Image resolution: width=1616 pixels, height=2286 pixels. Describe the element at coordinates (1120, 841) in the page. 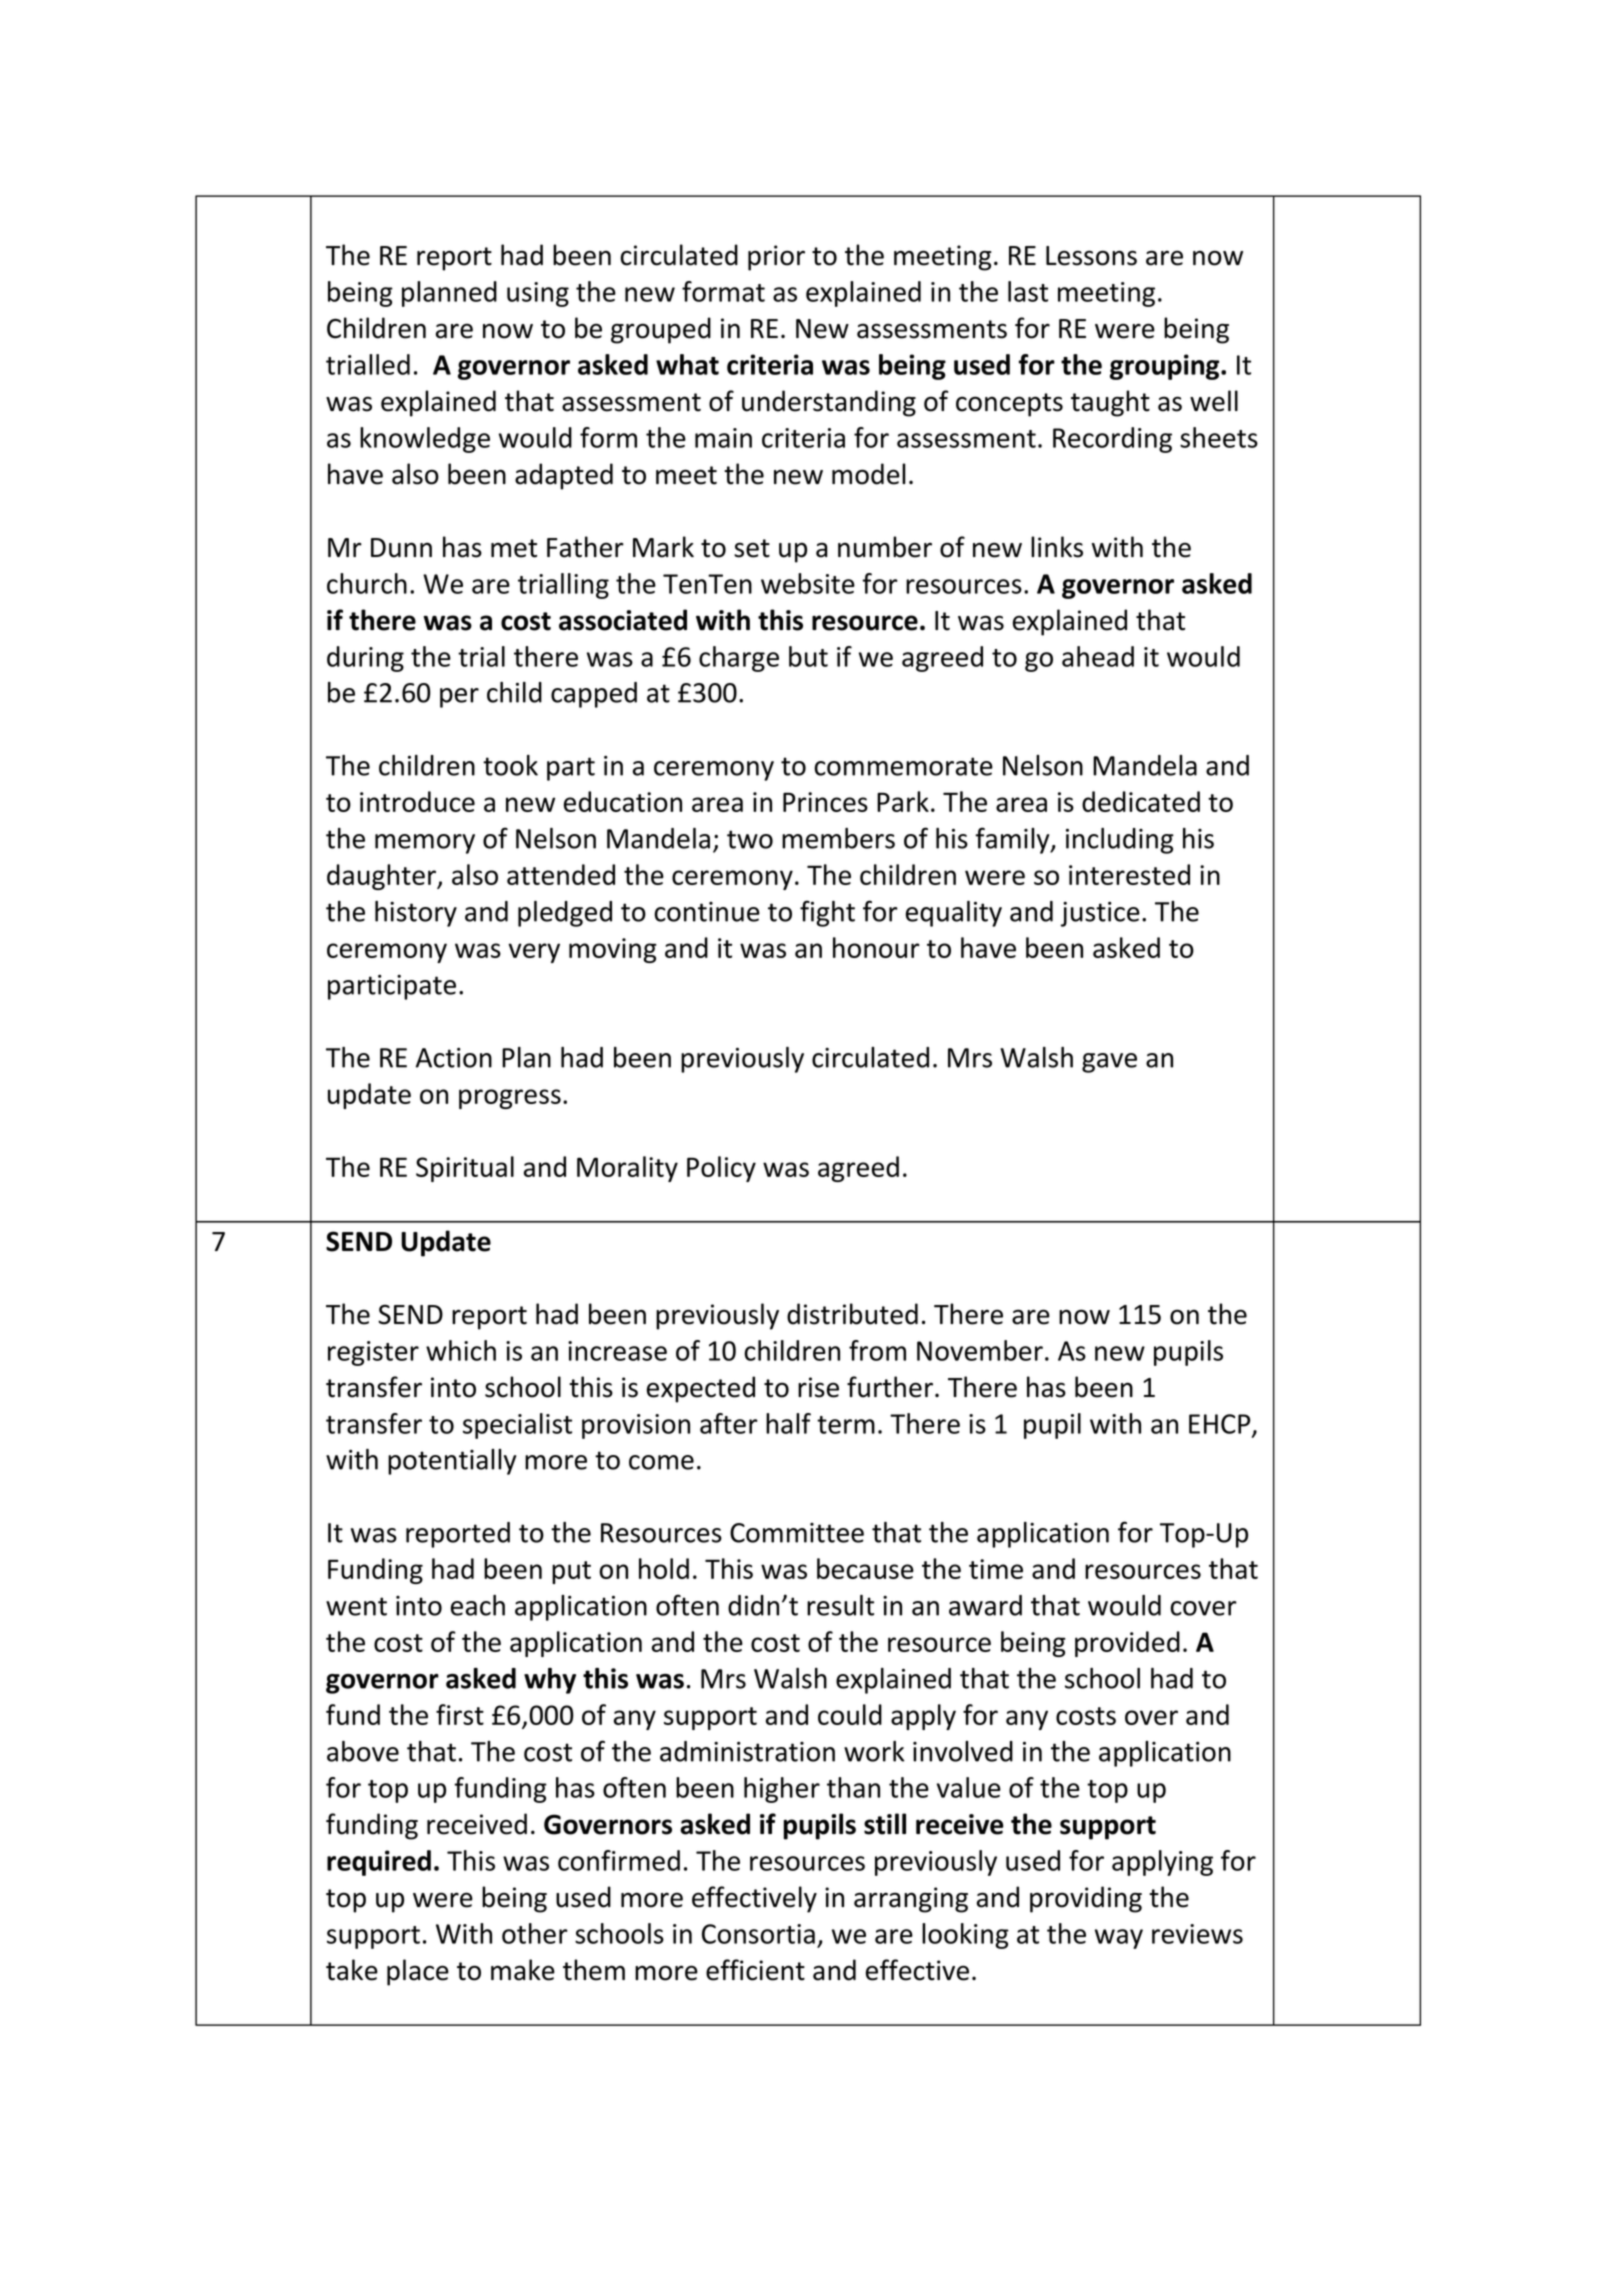

I see `including` at that location.
